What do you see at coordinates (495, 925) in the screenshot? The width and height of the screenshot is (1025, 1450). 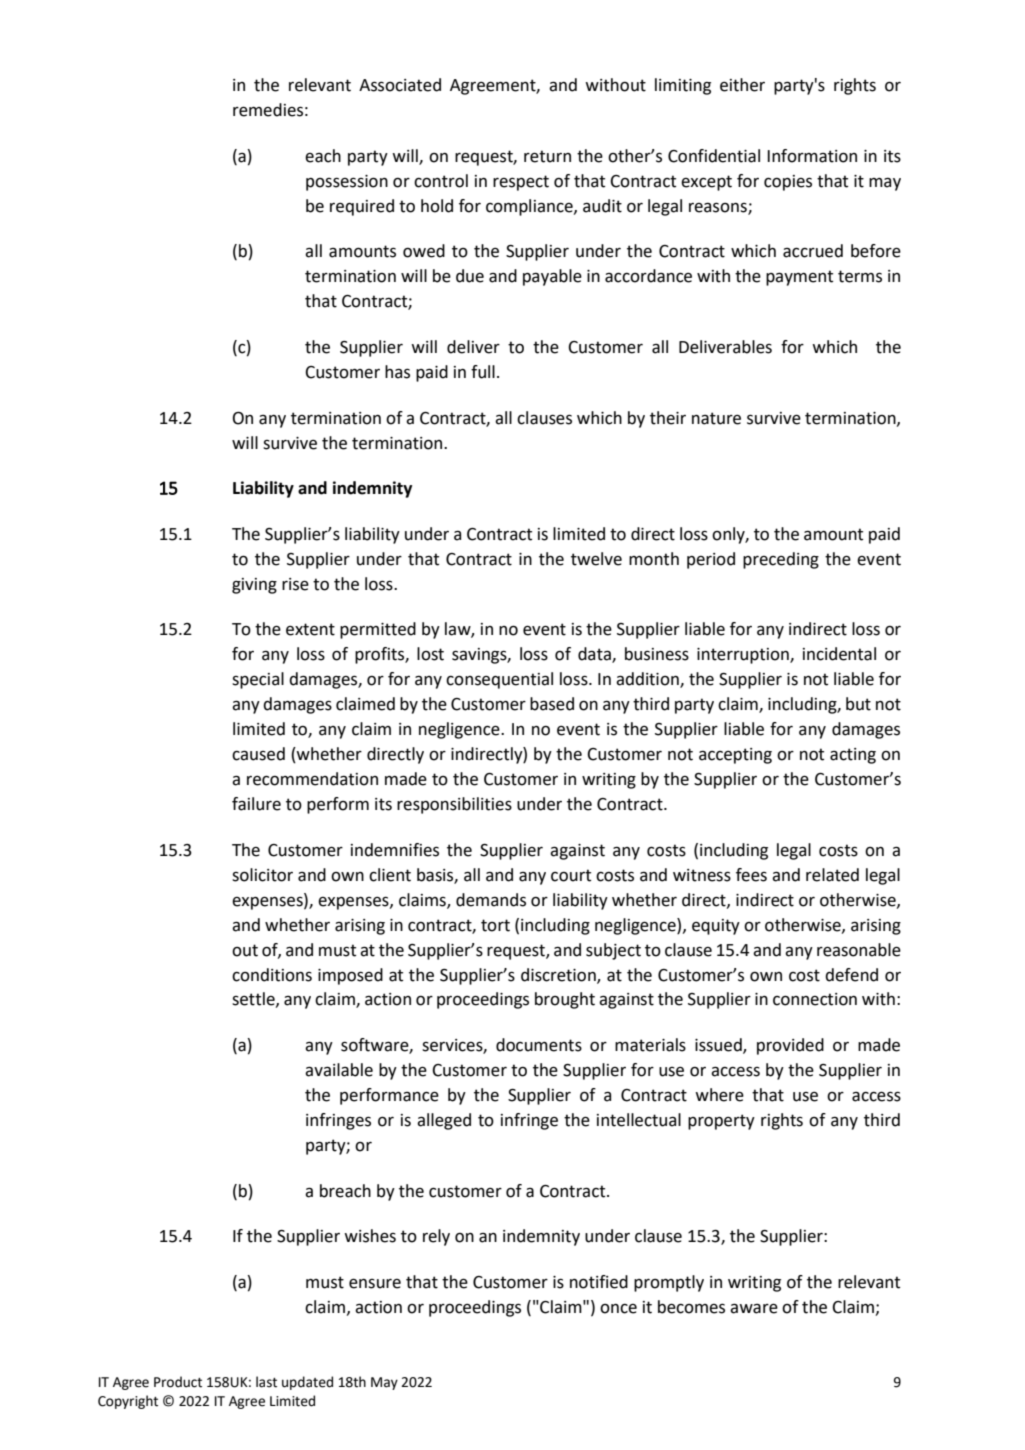 I see `tort` at bounding box center [495, 925].
